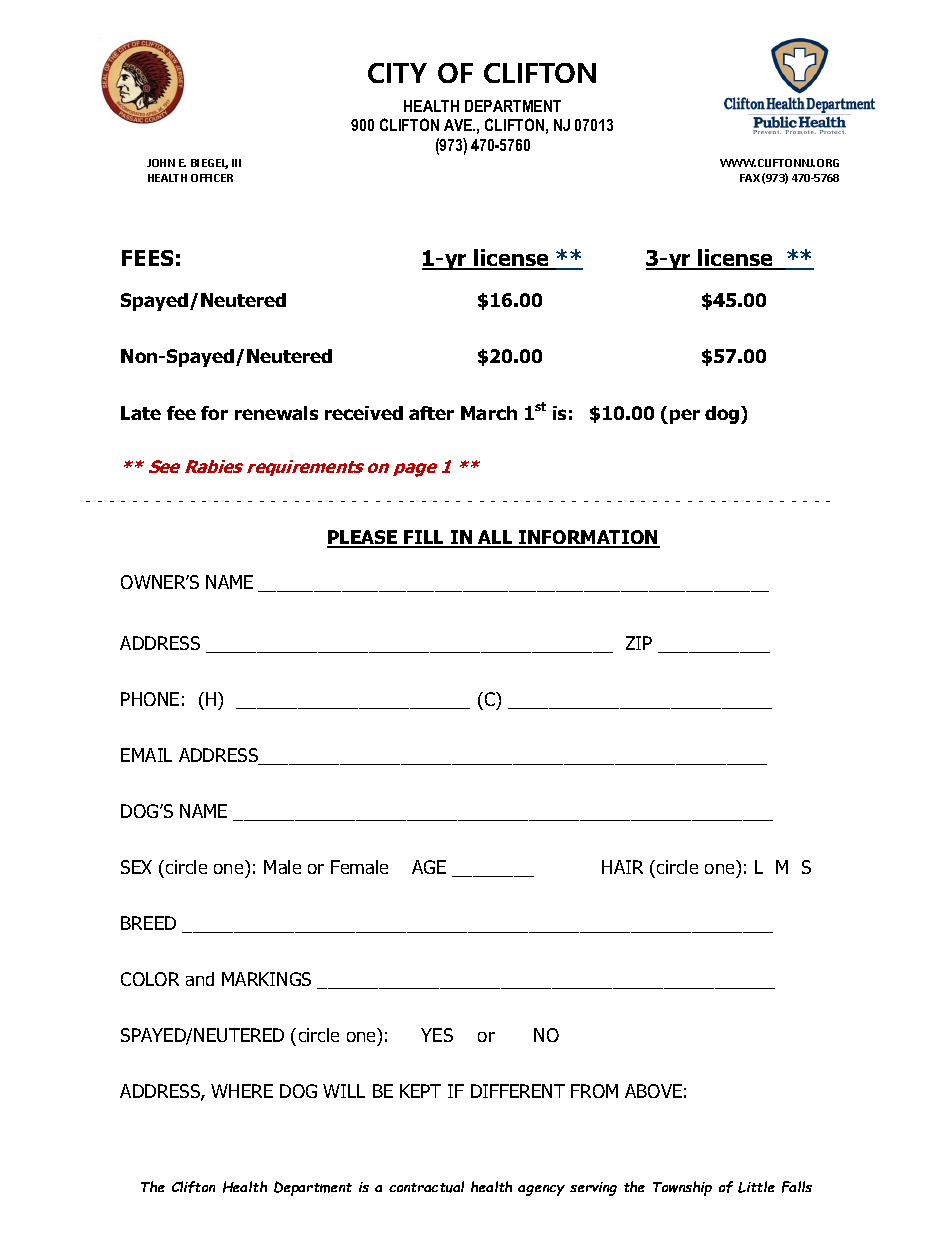  I want to click on AVE, so click(459, 125).
